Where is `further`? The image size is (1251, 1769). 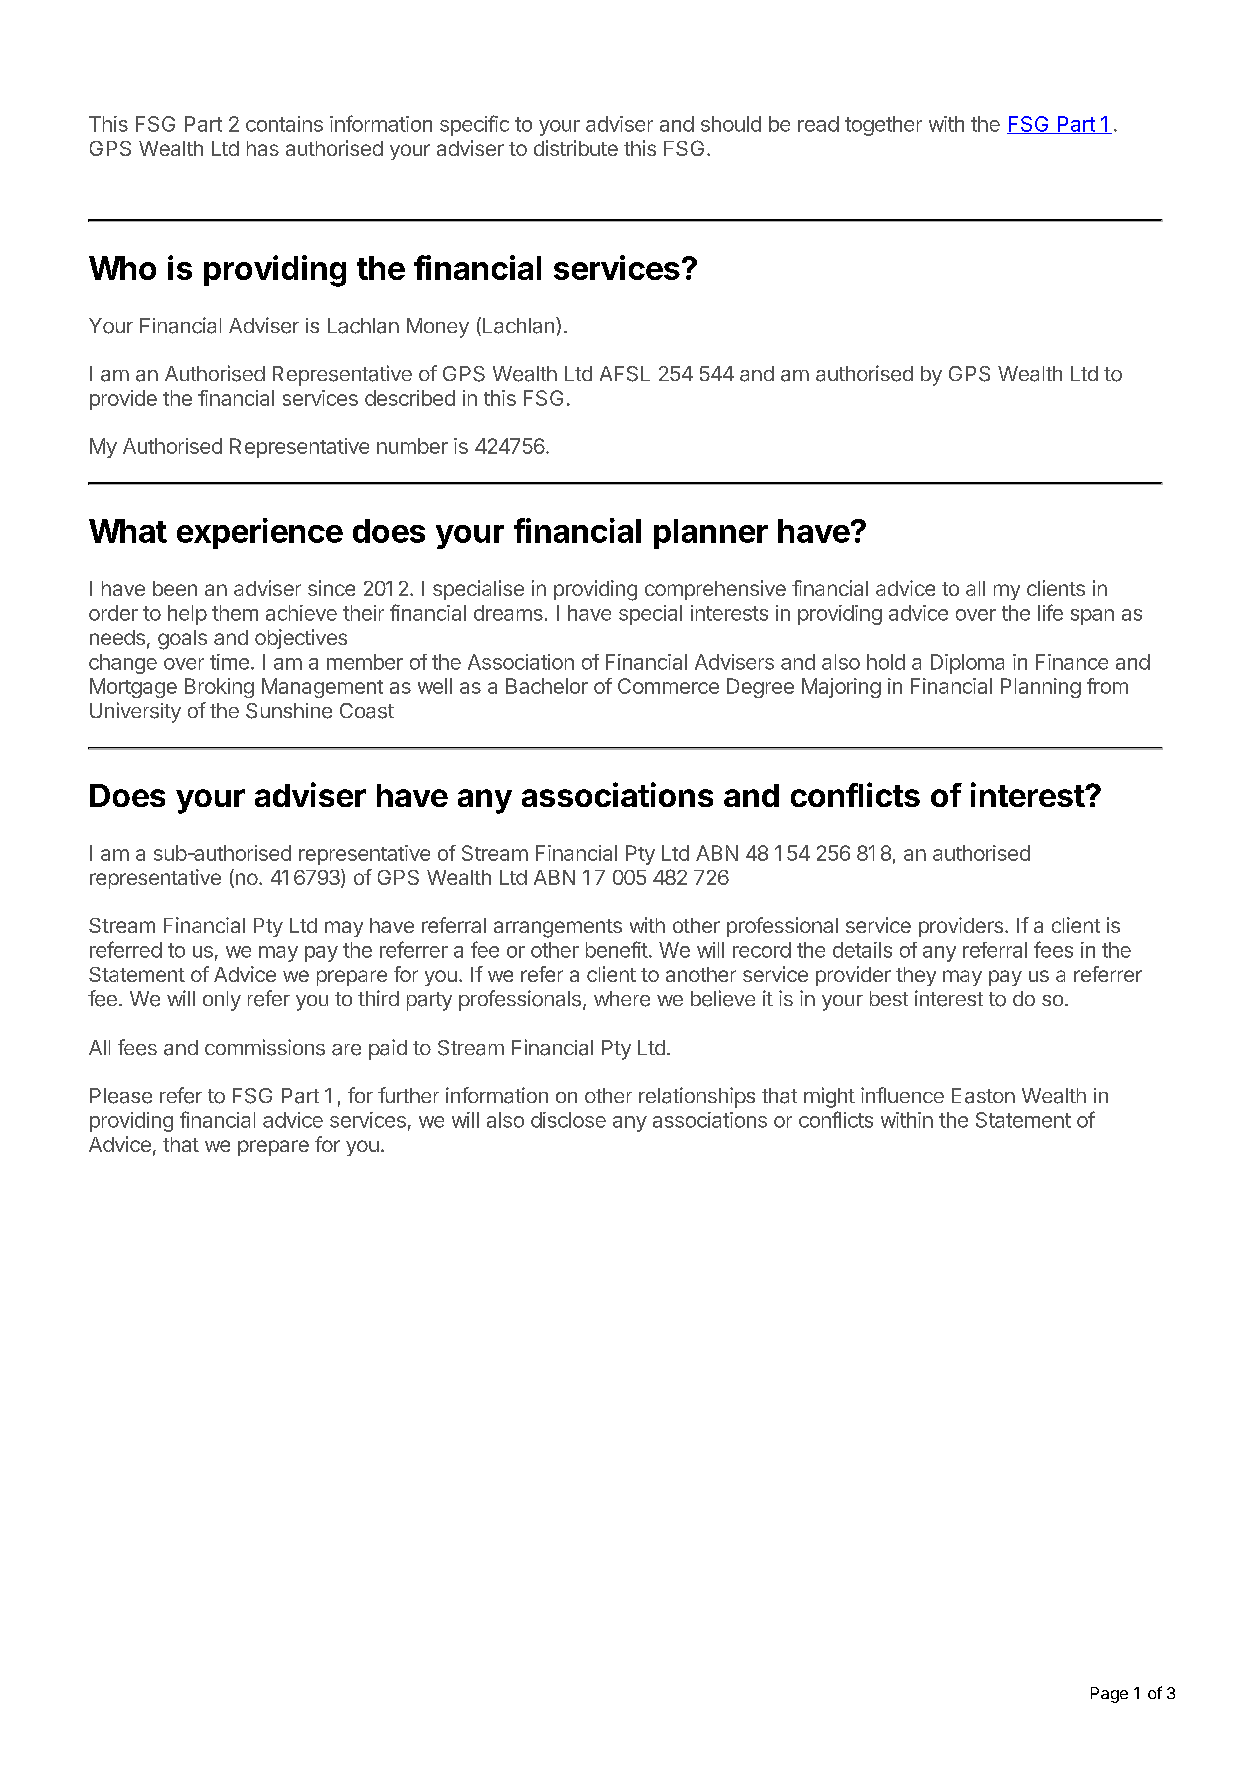
further is located at coordinates (408, 1095).
